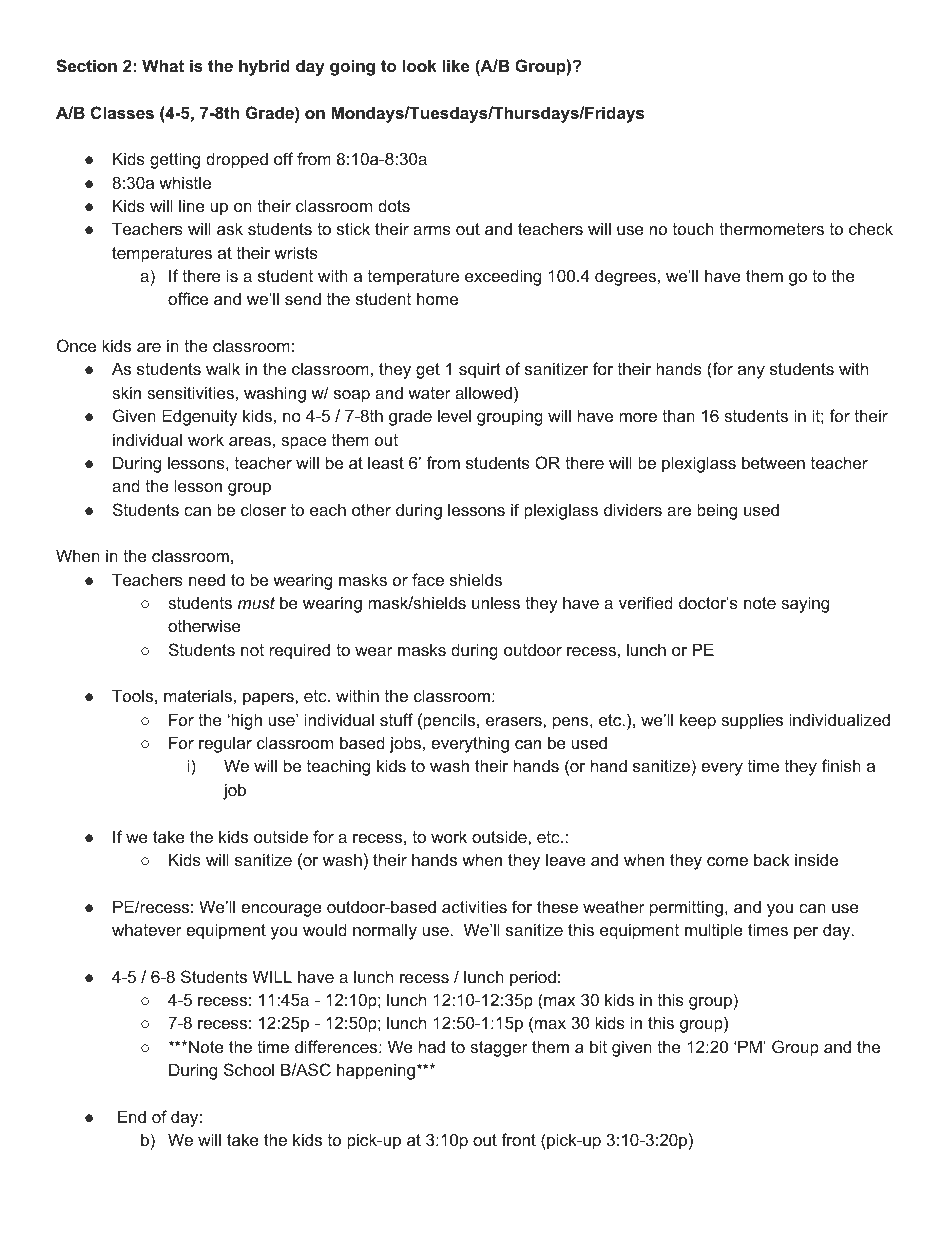 Image resolution: width=952 pixels, height=1233 pixels. I want to click on home, so click(437, 298).
